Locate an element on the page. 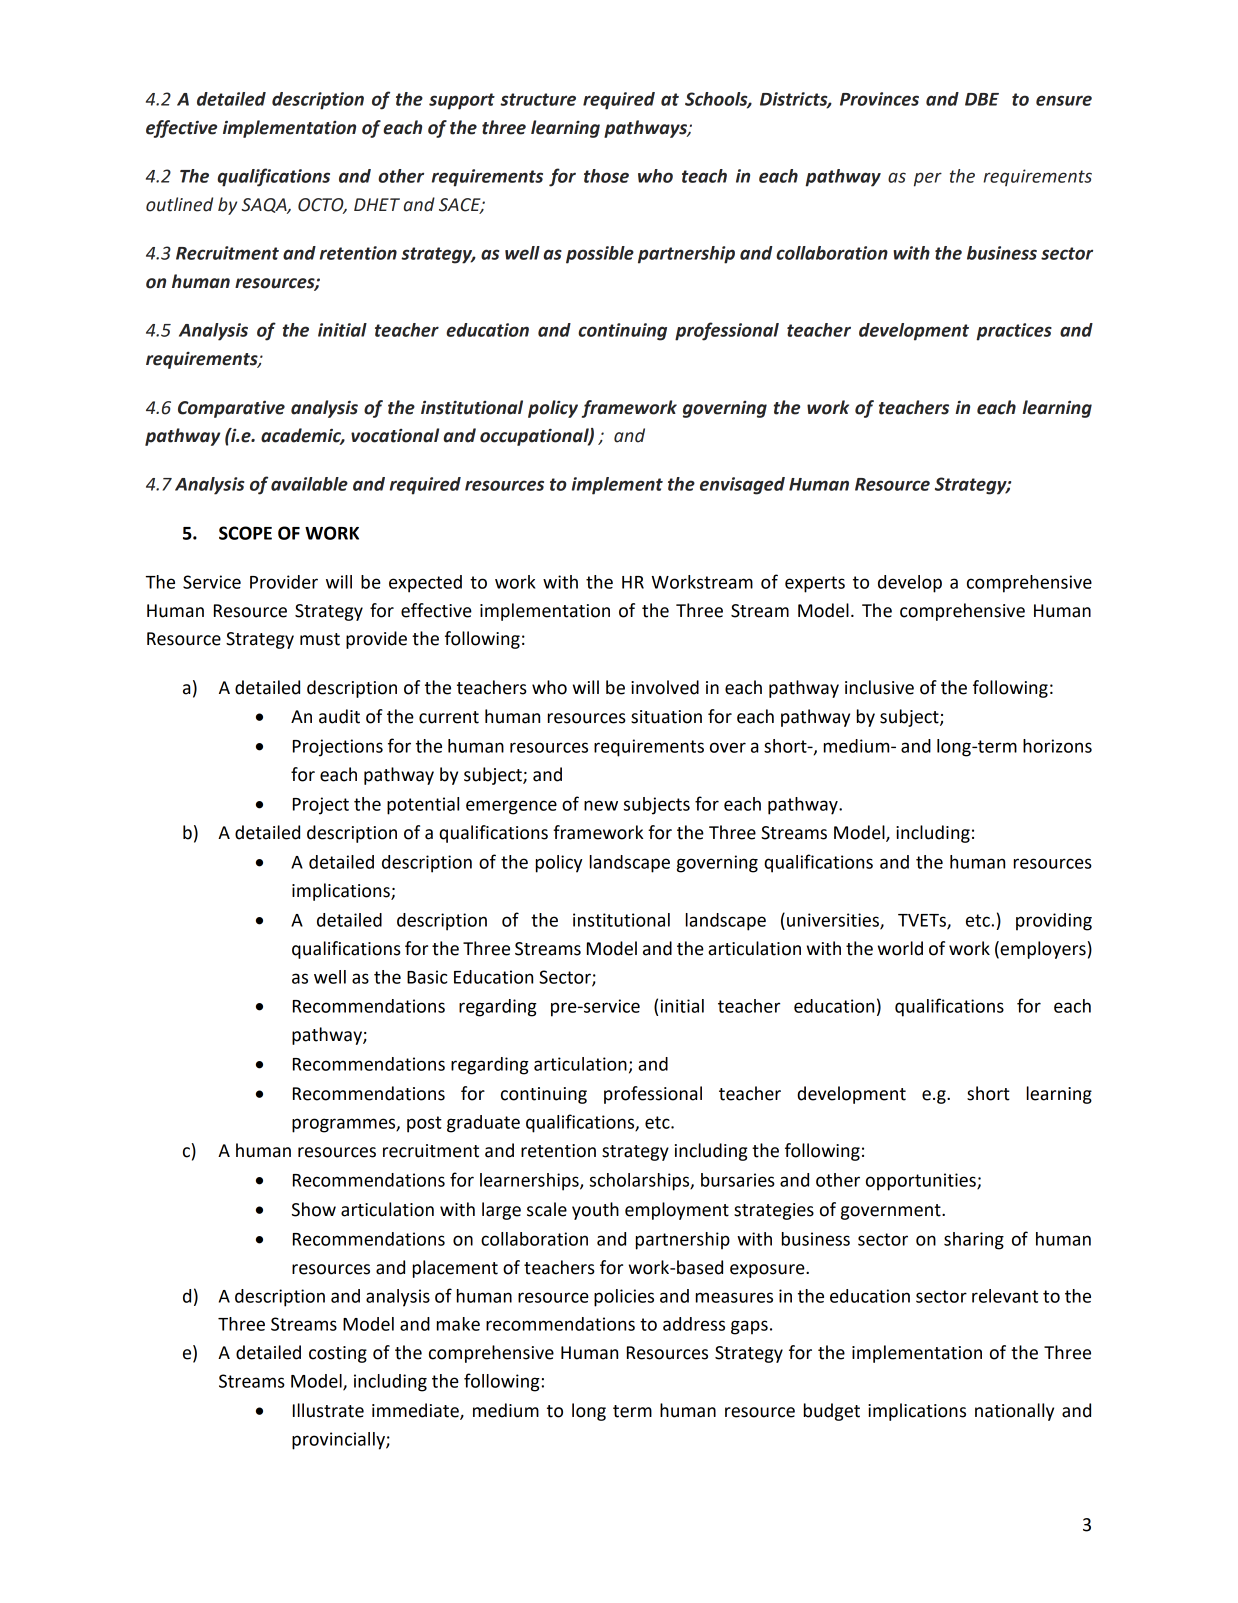 The image size is (1238, 1603). outlined is located at coordinates (179, 204).
